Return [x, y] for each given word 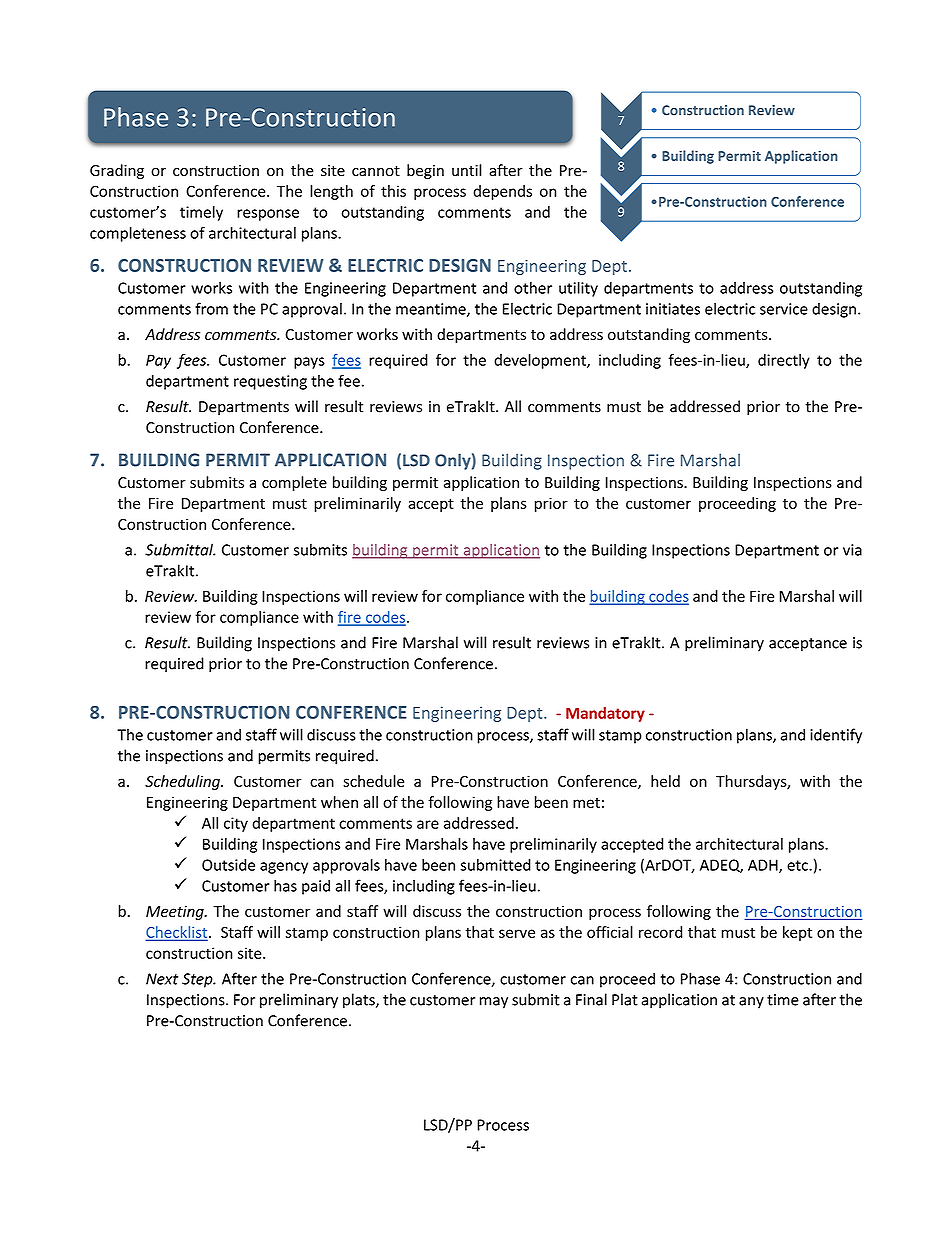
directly [784, 361]
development [541, 361]
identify [836, 736]
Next [162, 979]
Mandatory [605, 714]
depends [502, 192]
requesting [270, 382]
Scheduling [183, 782]
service [784, 309]
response [268, 215]
